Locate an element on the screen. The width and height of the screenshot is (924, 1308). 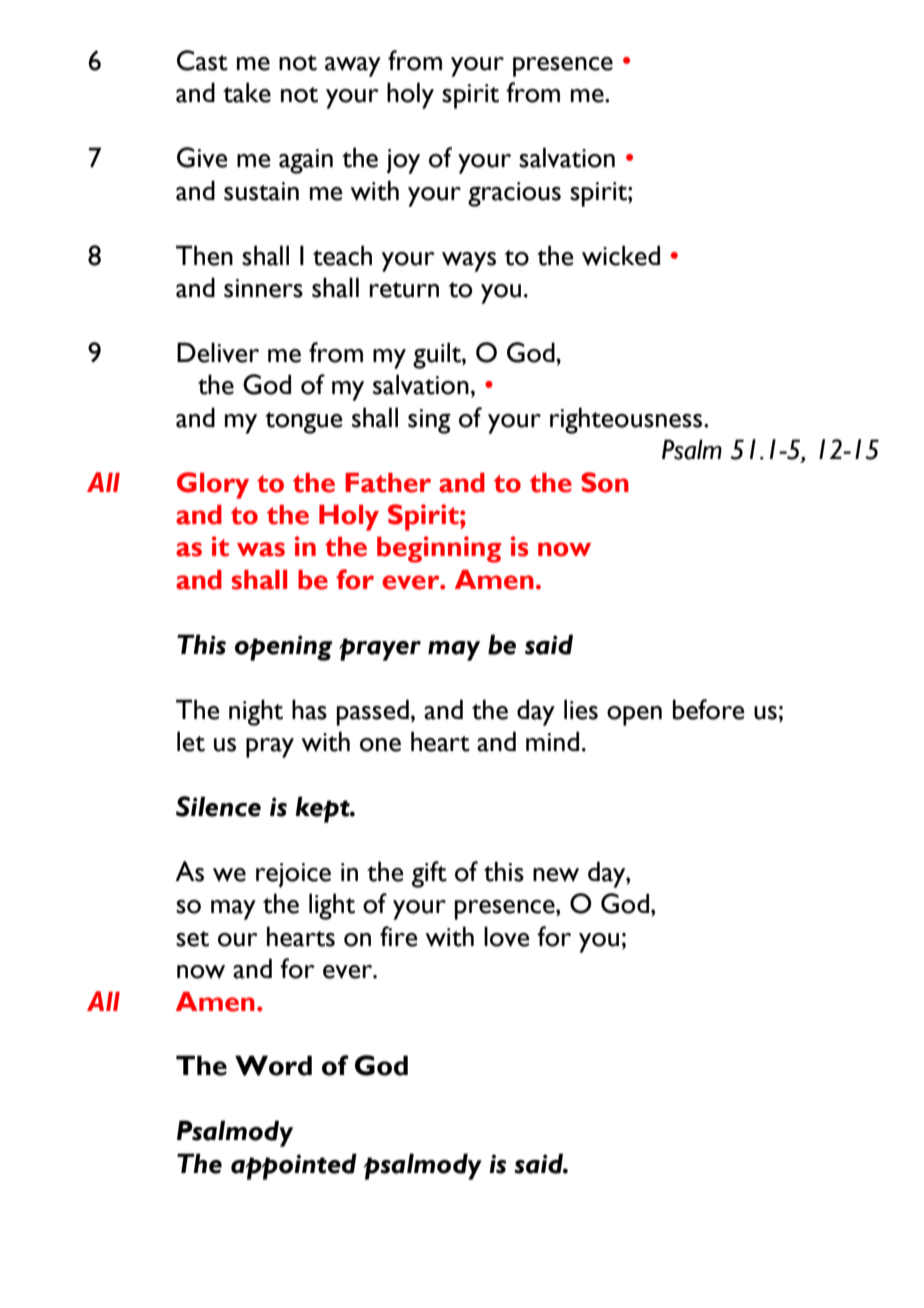
take is located at coordinates (247, 92).
